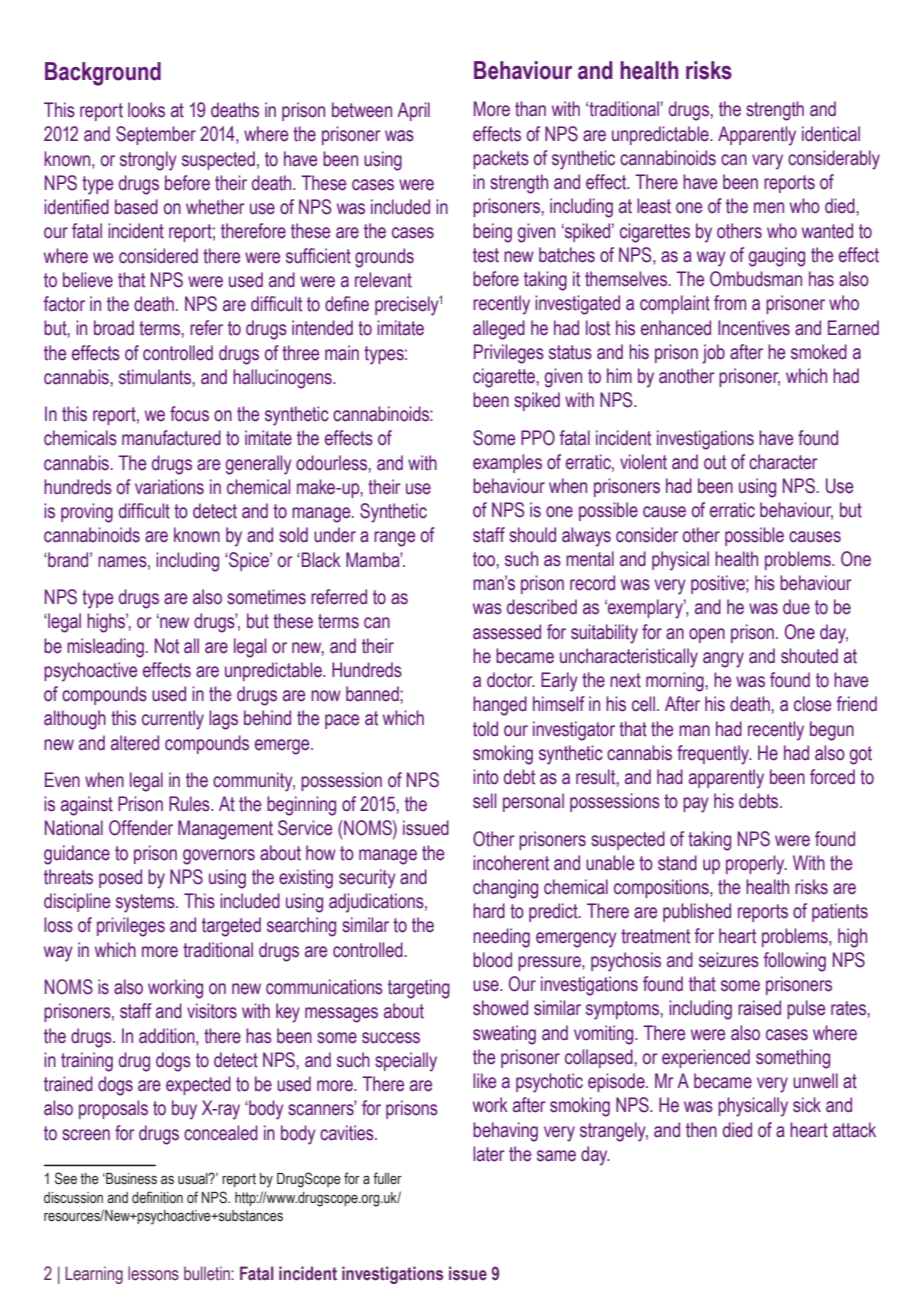 The image size is (924, 1308). What do you see at coordinates (146, 110) in the image?
I see `looks` at bounding box center [146, 110].
